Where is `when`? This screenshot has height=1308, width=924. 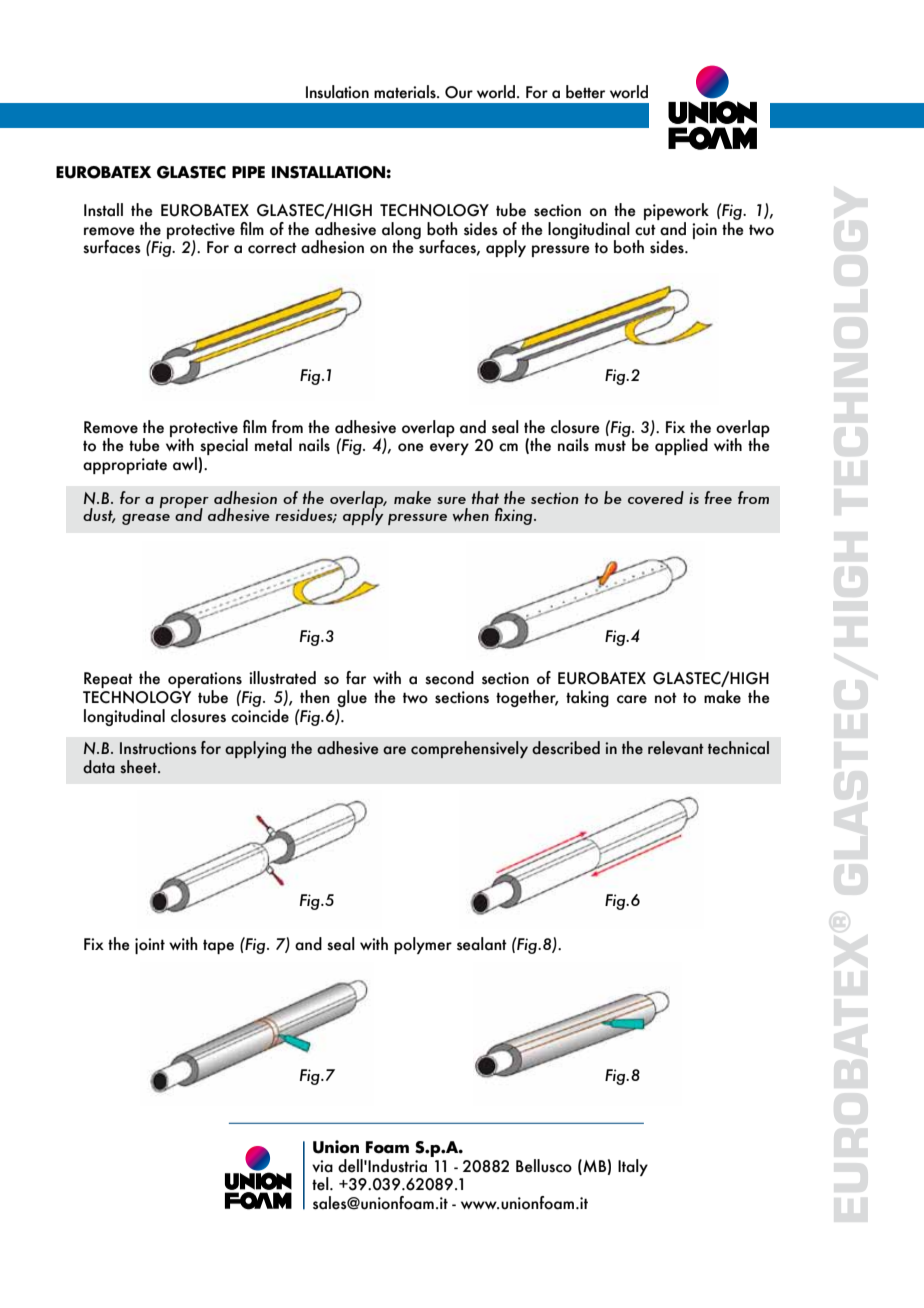 when is located at coordinates (470, 515).
